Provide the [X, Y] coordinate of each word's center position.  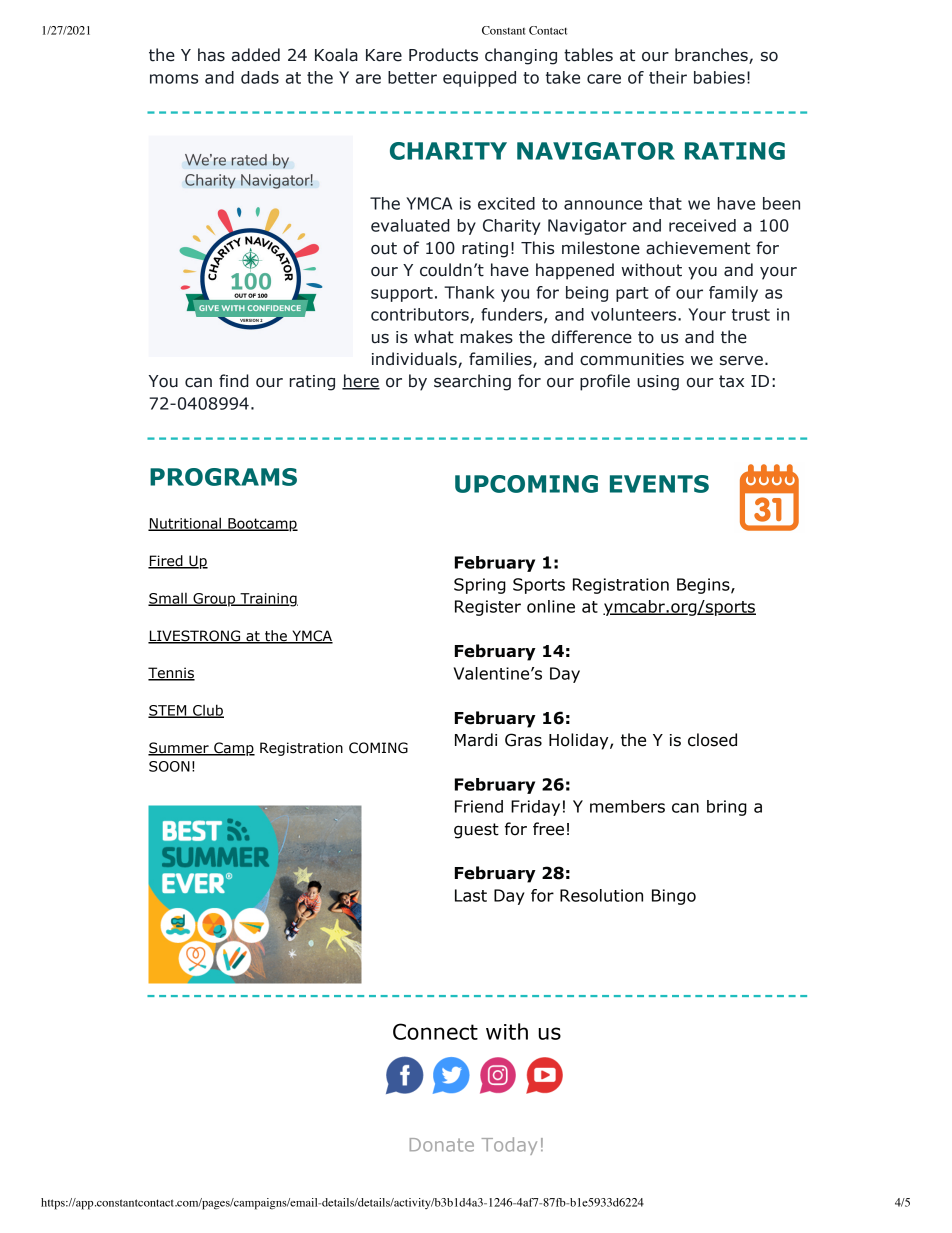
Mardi [476, 740]
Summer [179, 749]
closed [712, 740]
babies [719, 77]
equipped [479, 79]
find [234, 381]
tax [731, 381]
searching [472, 382]
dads [260, 77]
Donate [442, 1145]
